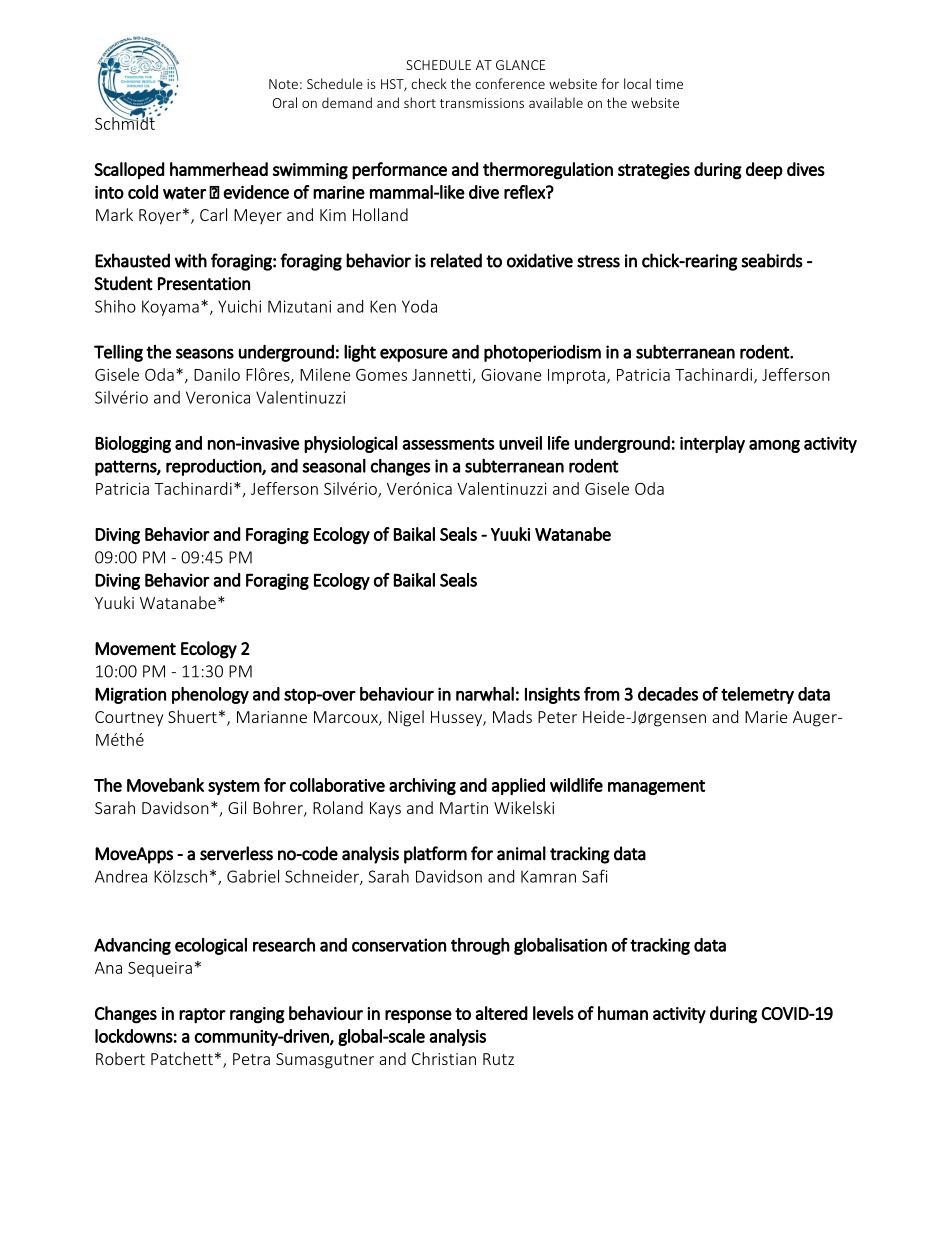 This image has width=952, height=1233. I want to click on raptor, so click(202, 1016).
